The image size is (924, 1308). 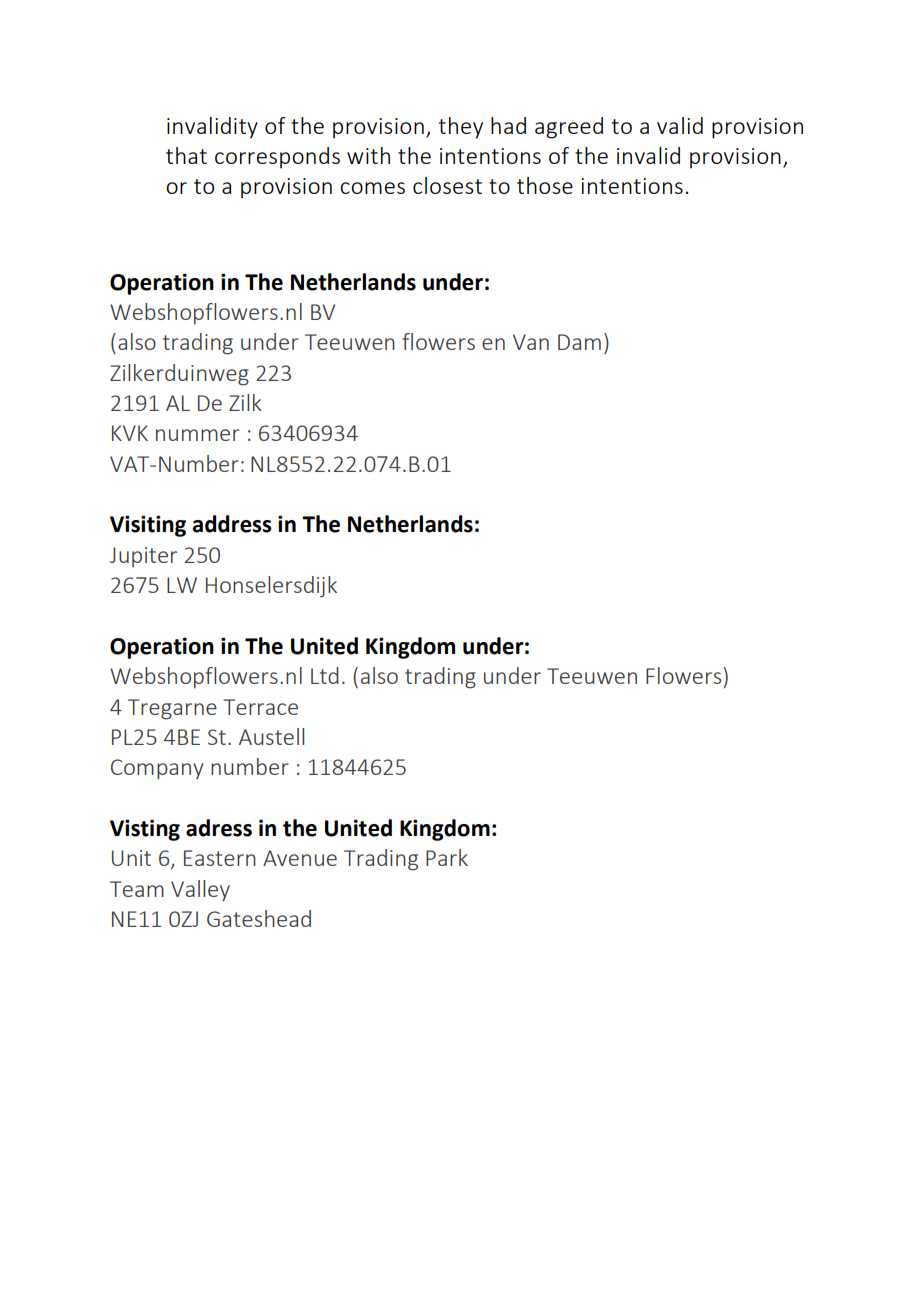 What do you see at coordinates (300, 858) in the page?
I see `Avenue` at bounding box center [300, 858].
